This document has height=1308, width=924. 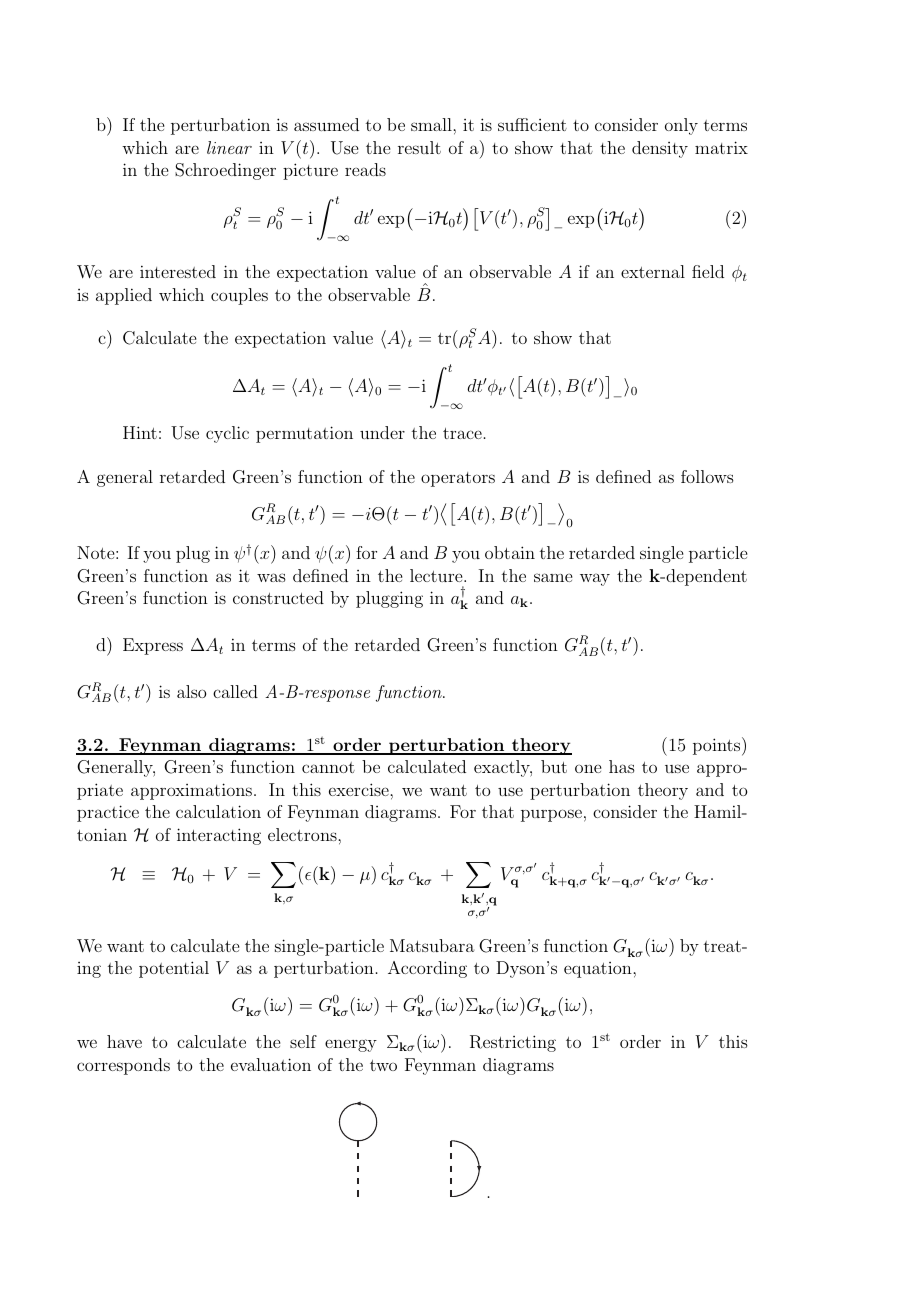 What do you see at coordinates (229, 147) in the document?
I see `linear` at bounding box center [229, 147].
